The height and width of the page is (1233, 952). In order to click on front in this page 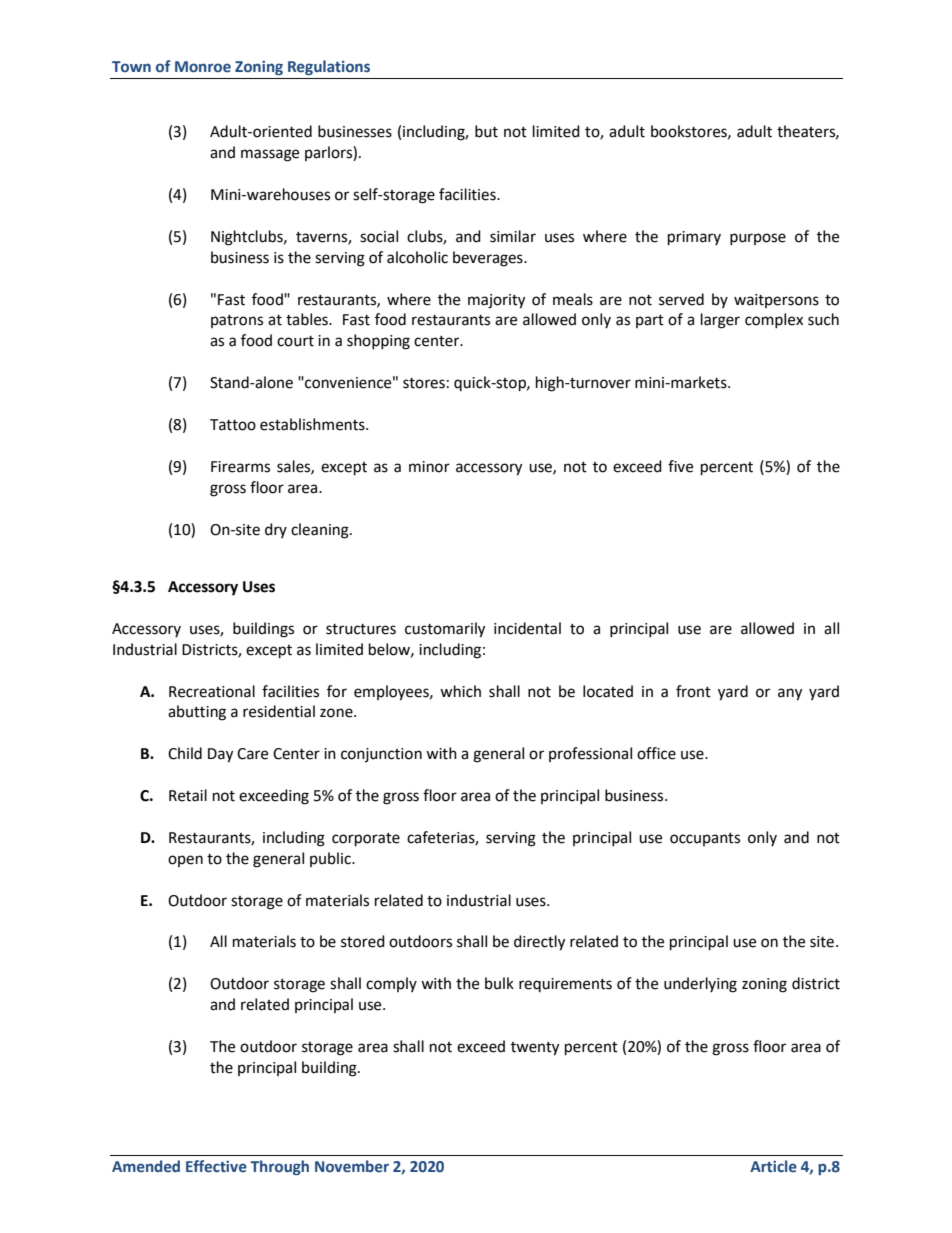, I will do `click(693, 691)`.
